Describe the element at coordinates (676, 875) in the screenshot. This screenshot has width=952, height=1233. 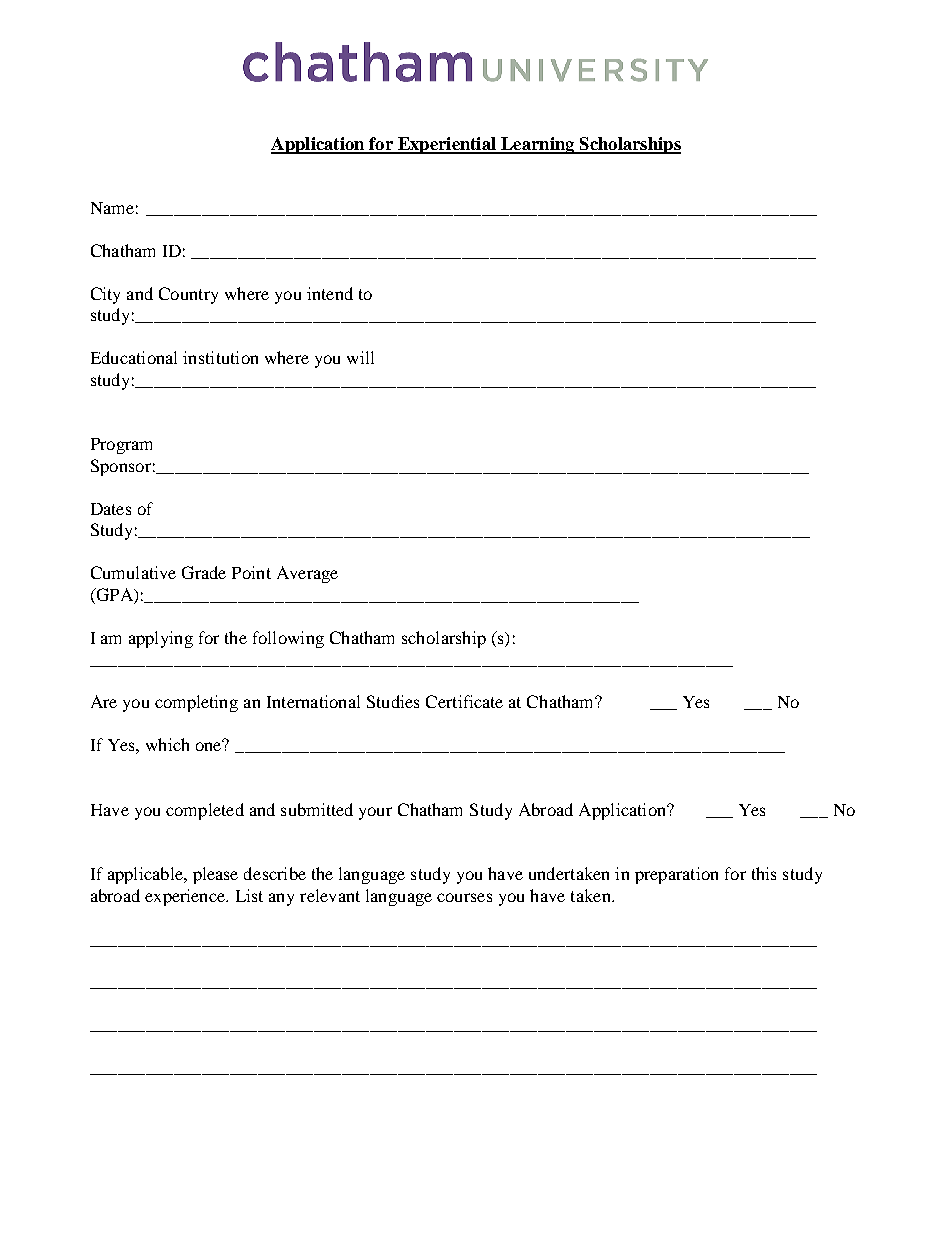
I see `preparation` at that location.
